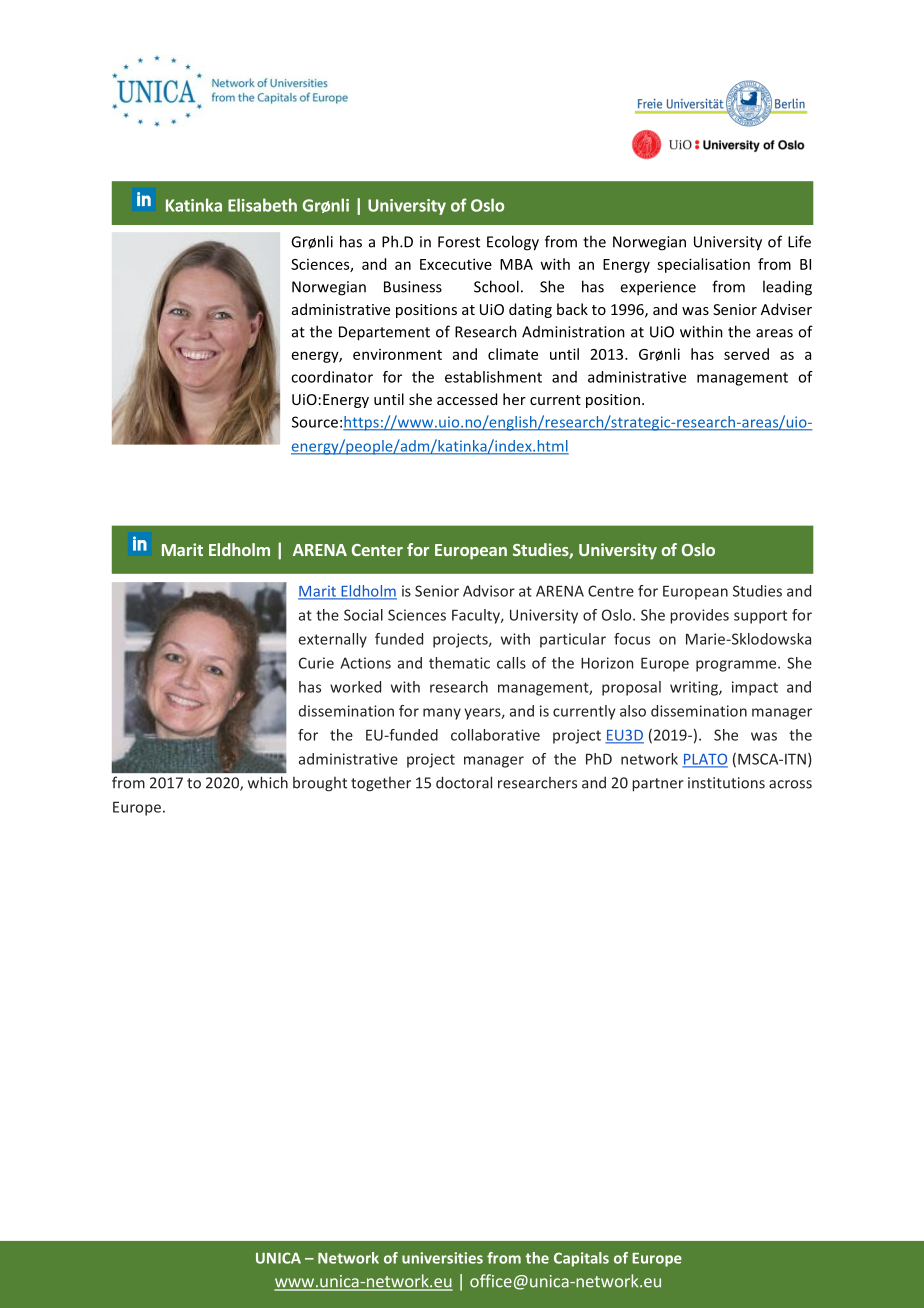 The height and width of the screenshot is (1308, 924). Describe the element at coordinates (464, 782) in the screenshot. I see `doctoral` at that location.
